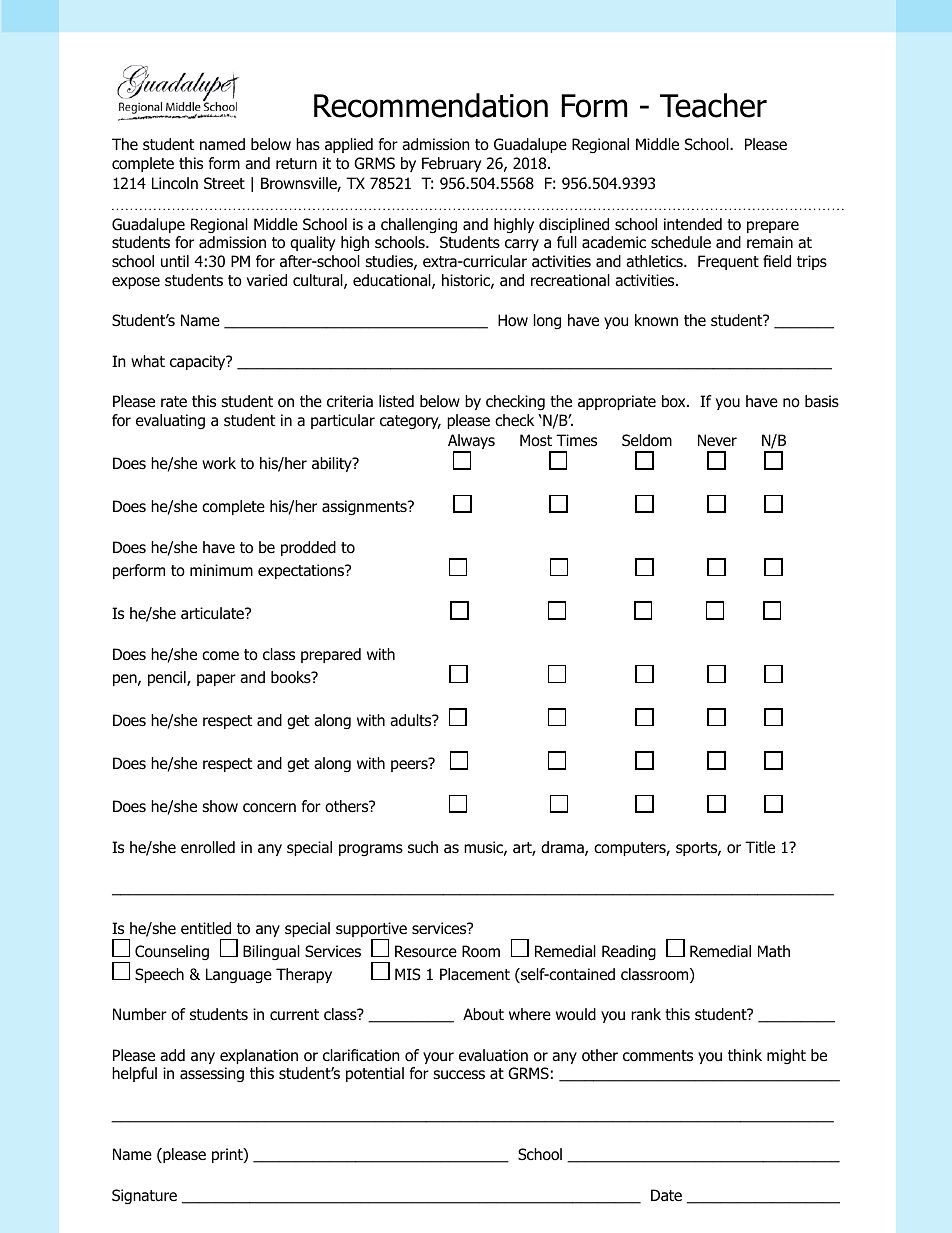 The height and width of the screenshot is (1233, 952). Describe the element at coordinates (426, 951) in the screenshot. I see `Resource` at that location.
